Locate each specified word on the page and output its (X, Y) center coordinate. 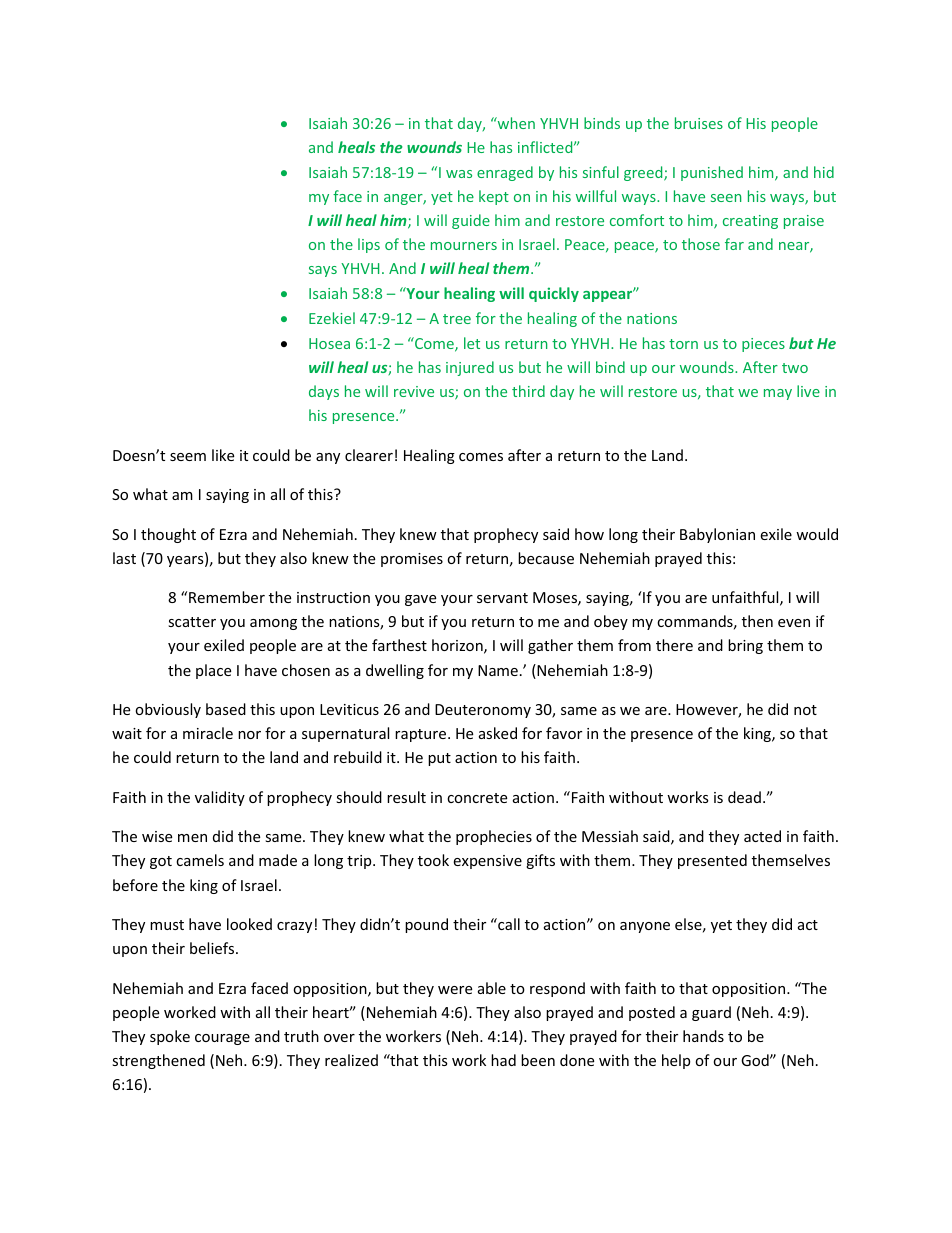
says (323, 271)
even (794, 623)
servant (502, 598)
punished (712, 173)
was (459, 174)
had (503, 1060)
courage (222, 1039)
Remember (227, 597)
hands (703, 1036)
